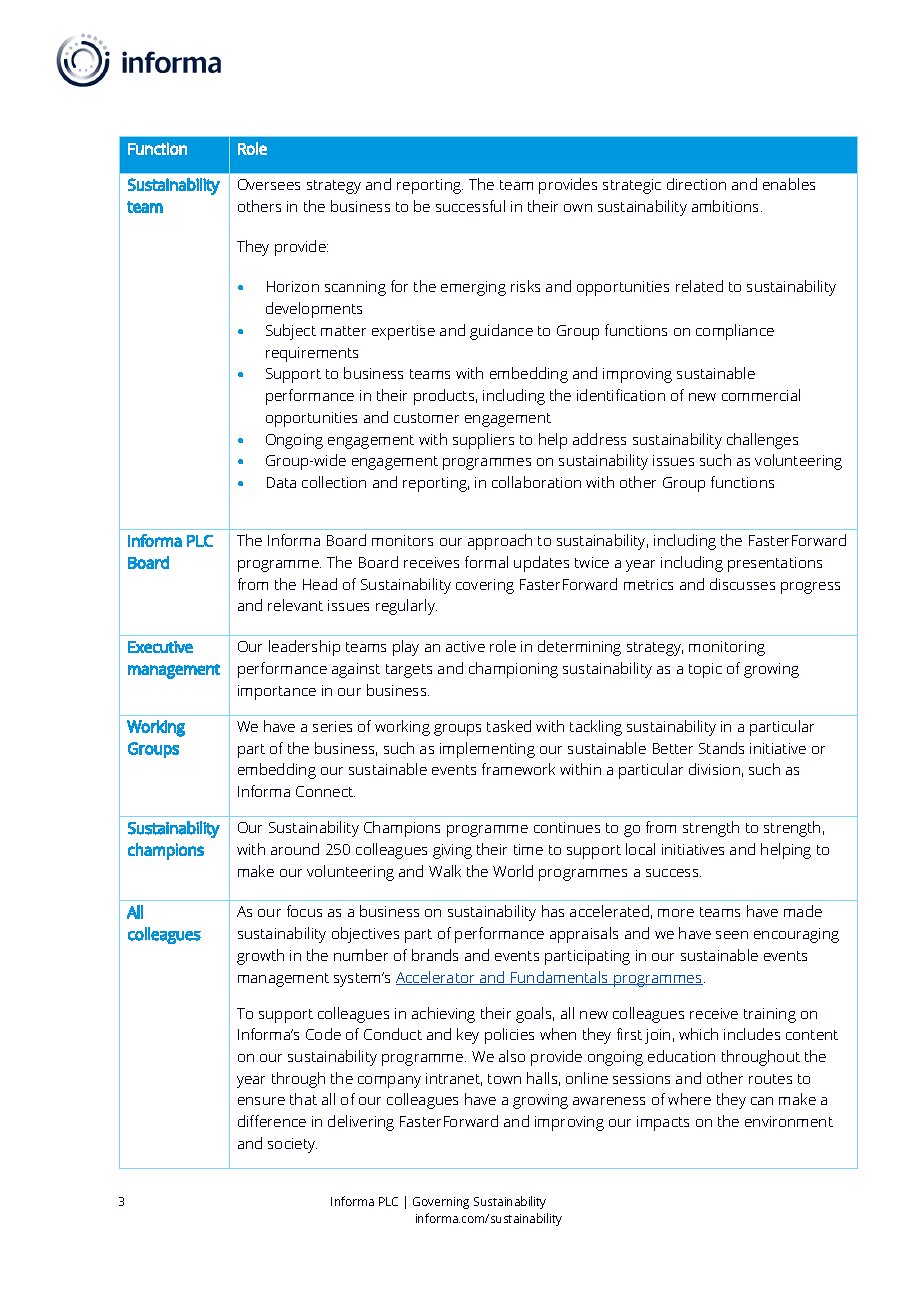 The image size is (924, 1308). Describe the element at coordinates (473, 288) in the screenshot. I see `emerging` at that location.
